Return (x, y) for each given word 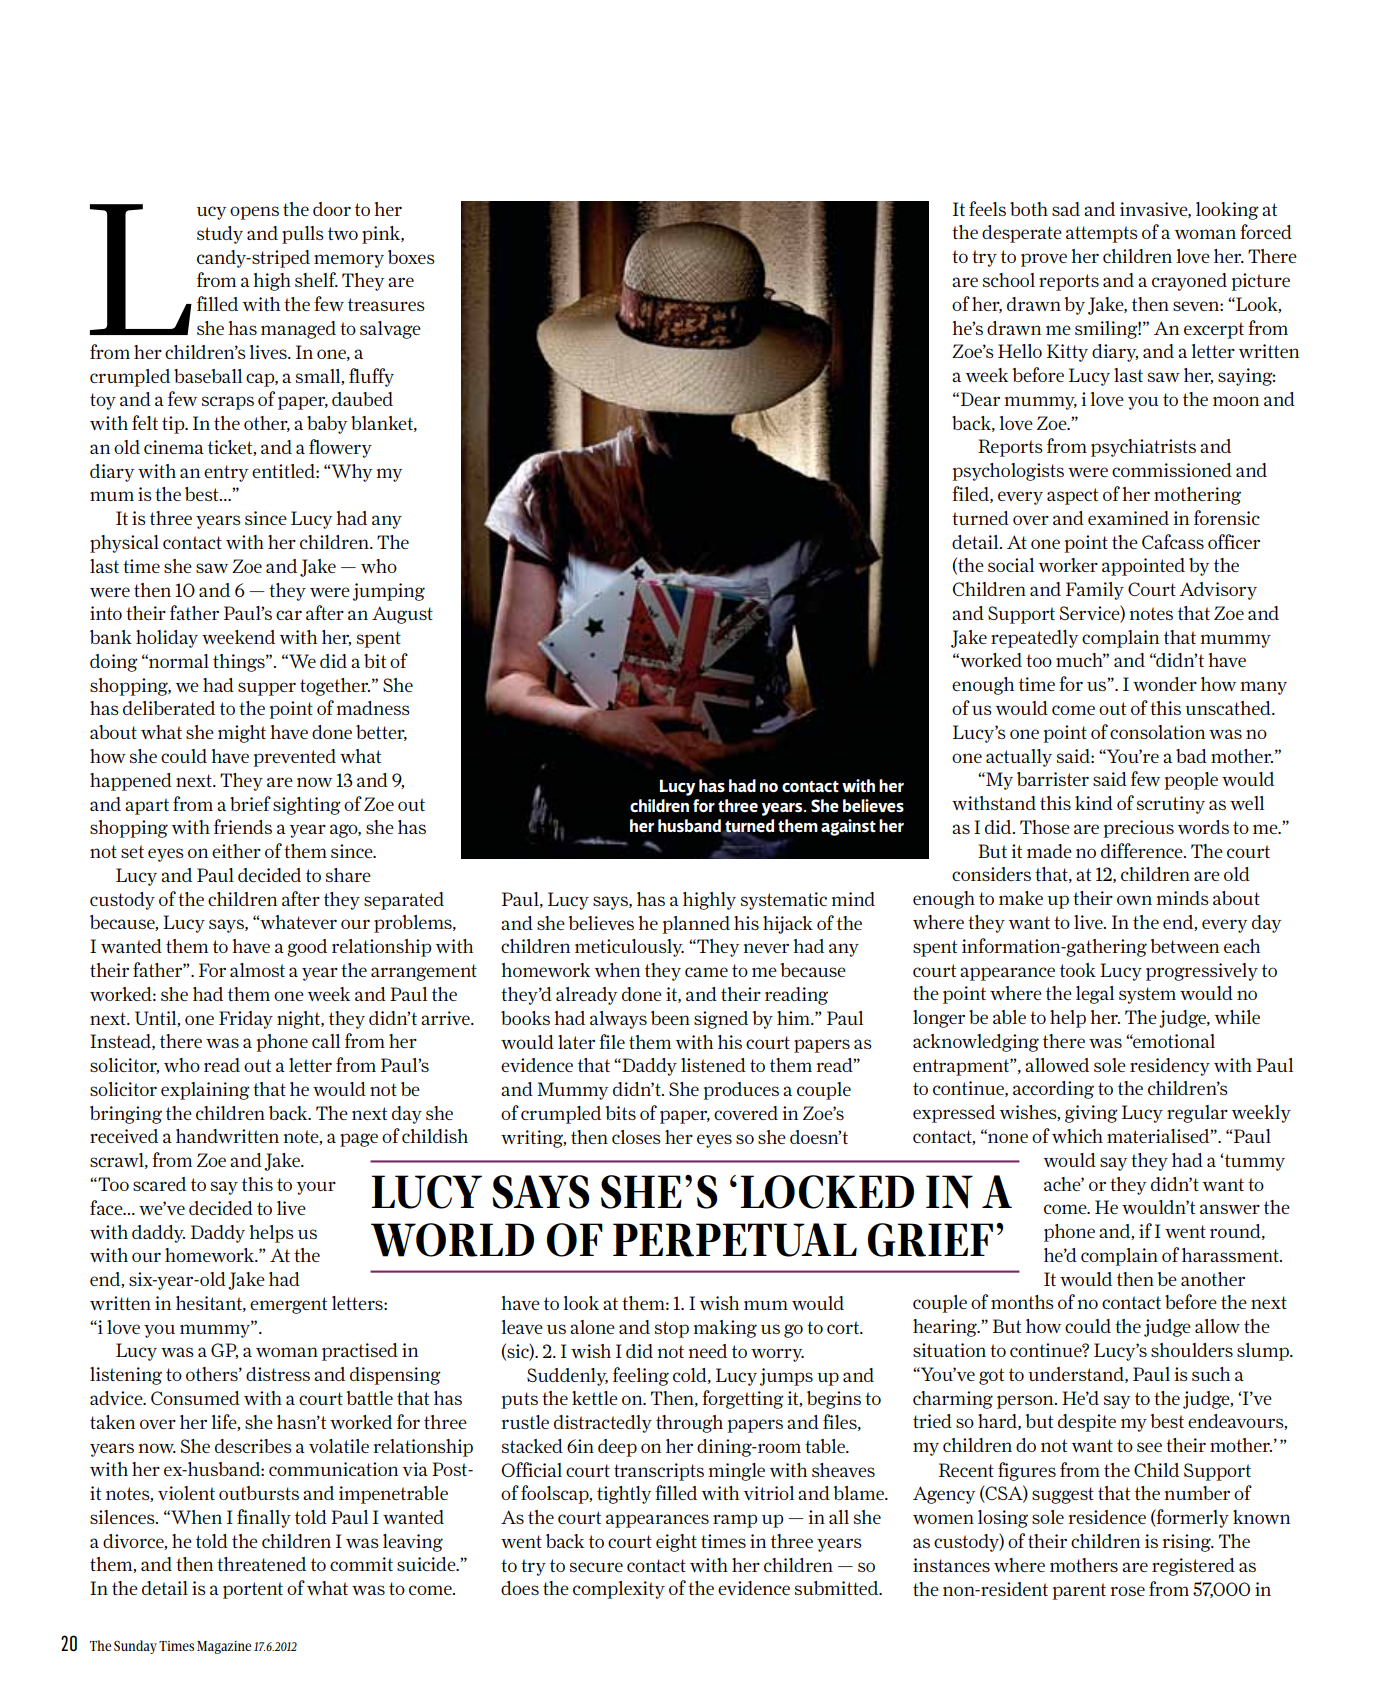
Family (1095, 591)
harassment (1231, 1255)
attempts (1102, 234)
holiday (167, 639)
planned (696, 925)
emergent (288, 1305)
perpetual (735, 1240)
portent (253, 1590)
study (220, 235)
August (402, 615)
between (1184, 946)
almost (257, 970)
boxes (411, 257)
